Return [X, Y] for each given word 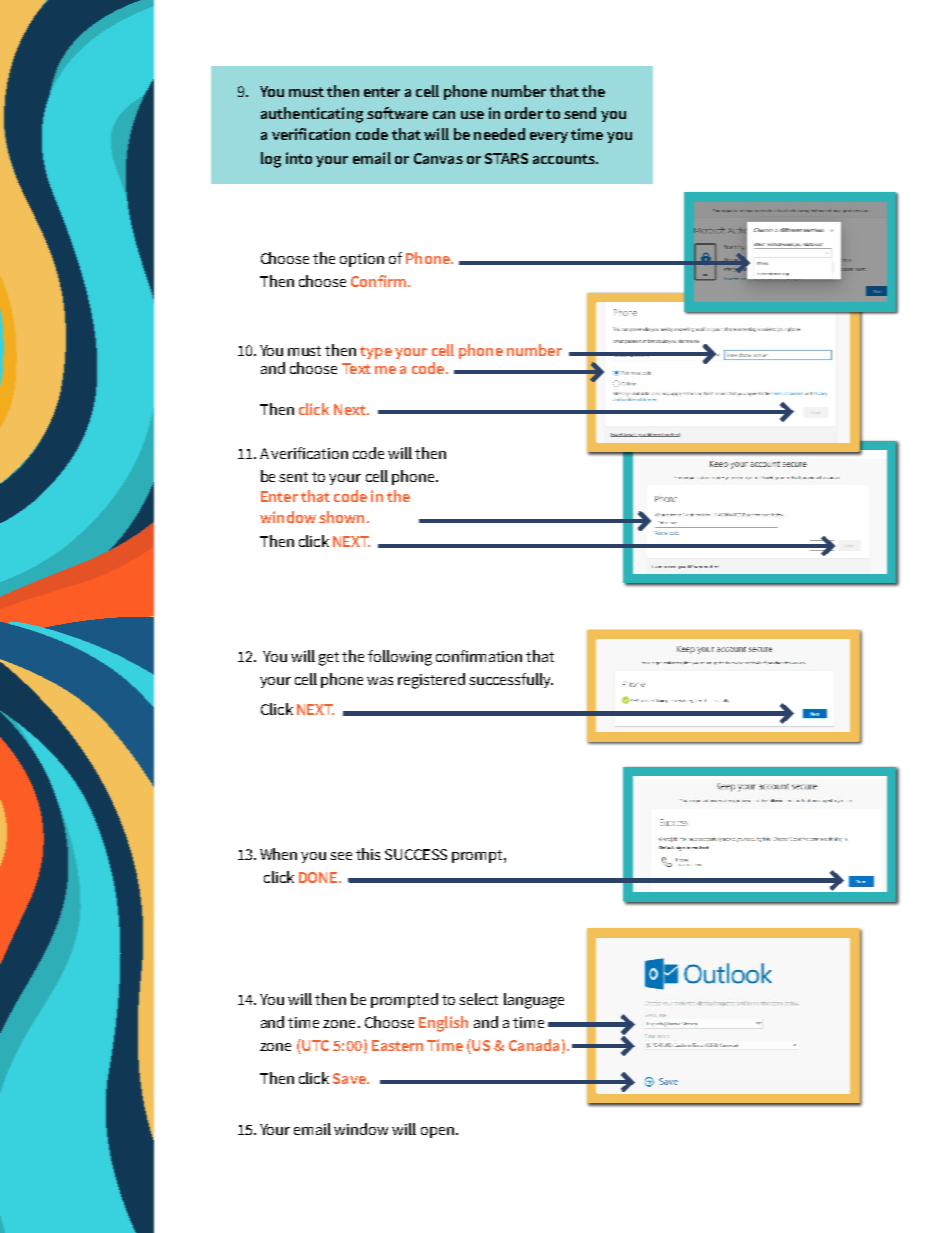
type [376, 352]
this [368, 854]
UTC [314, 1046]
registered [431, 681]
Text [356, 368]
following [400, 658]
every [549, 137]
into [299, 158]
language [534, 1001]
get [329, 659]
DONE [319, 877]
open [437, 1132]
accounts [565, 159]
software [397, 113]
